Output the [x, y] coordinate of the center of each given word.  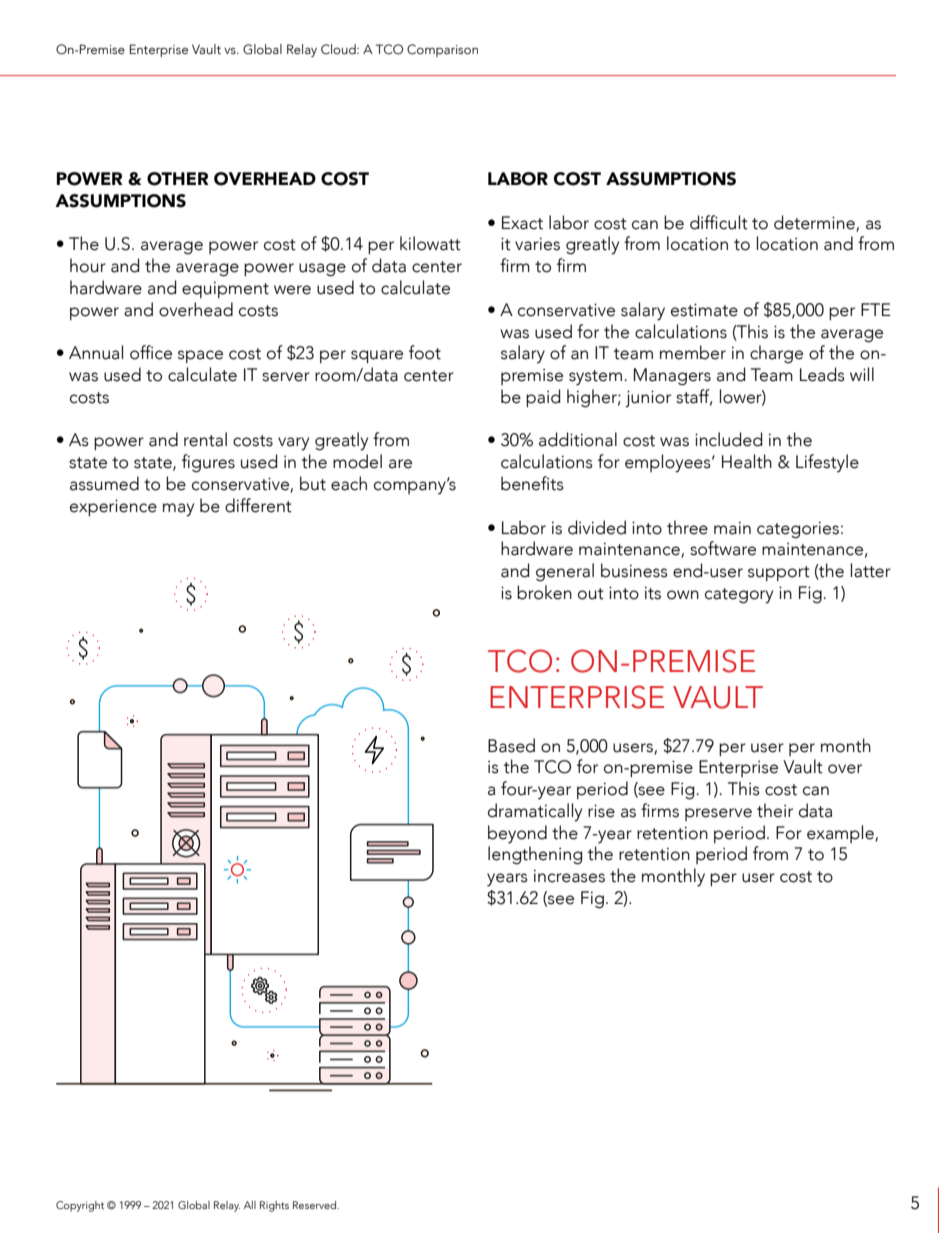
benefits [532, 483]
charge [776, 354]
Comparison [442, 50]
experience [113, 507]
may [178, 510]
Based [511, 745]
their [775, 810]
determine [815, 223]
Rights [274, 1206]
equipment [225, 290]
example [841, 834]
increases [569, 876]
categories [798, 530]
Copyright [80, 1206]
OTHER [178, 179]
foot [425, 352]
